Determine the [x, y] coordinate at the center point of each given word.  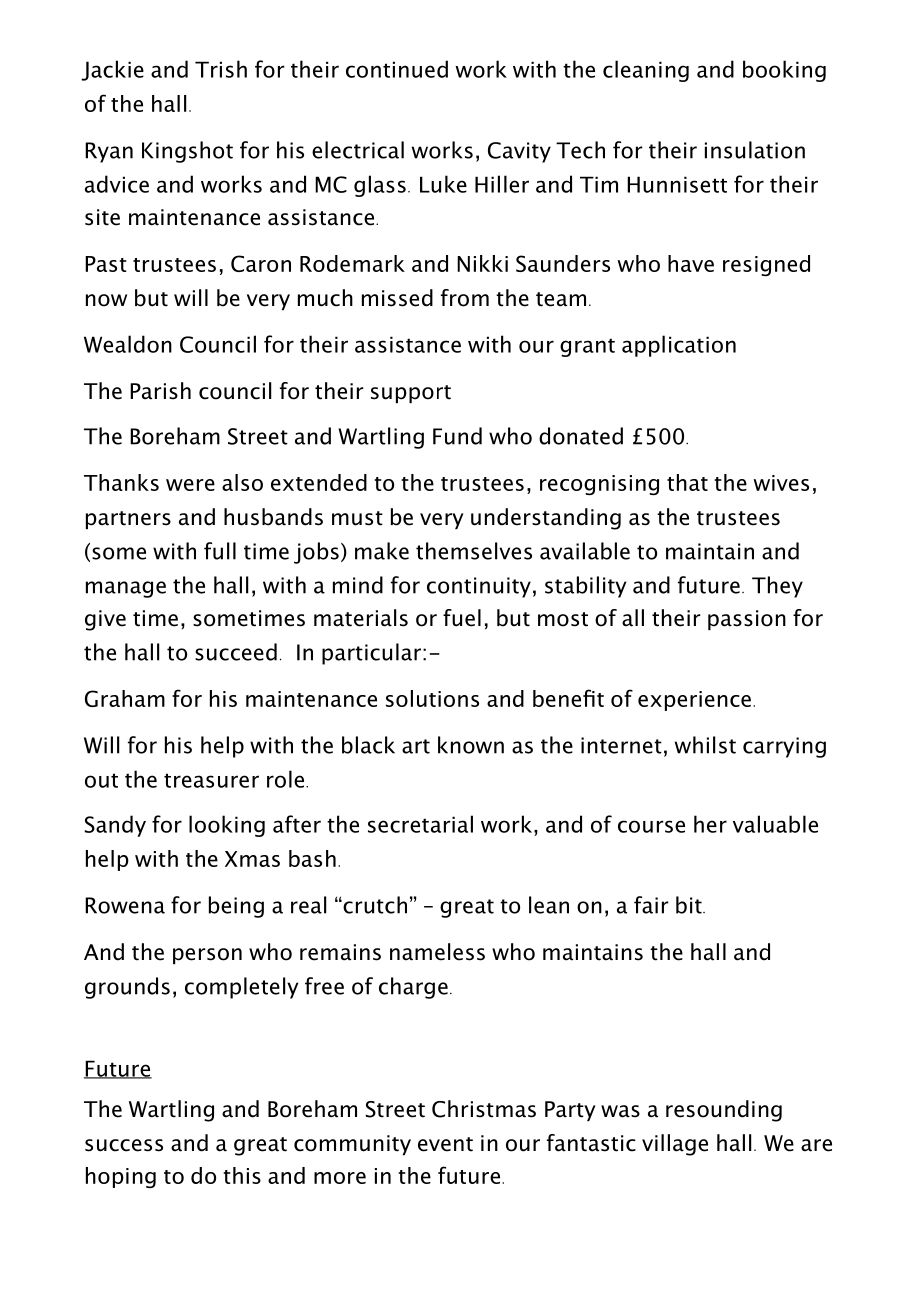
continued [397, 69]
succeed [236, 652]
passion [747, 620]
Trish [221, 69]
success [124, 1145]
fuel [462, 618]
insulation [755, 150]
